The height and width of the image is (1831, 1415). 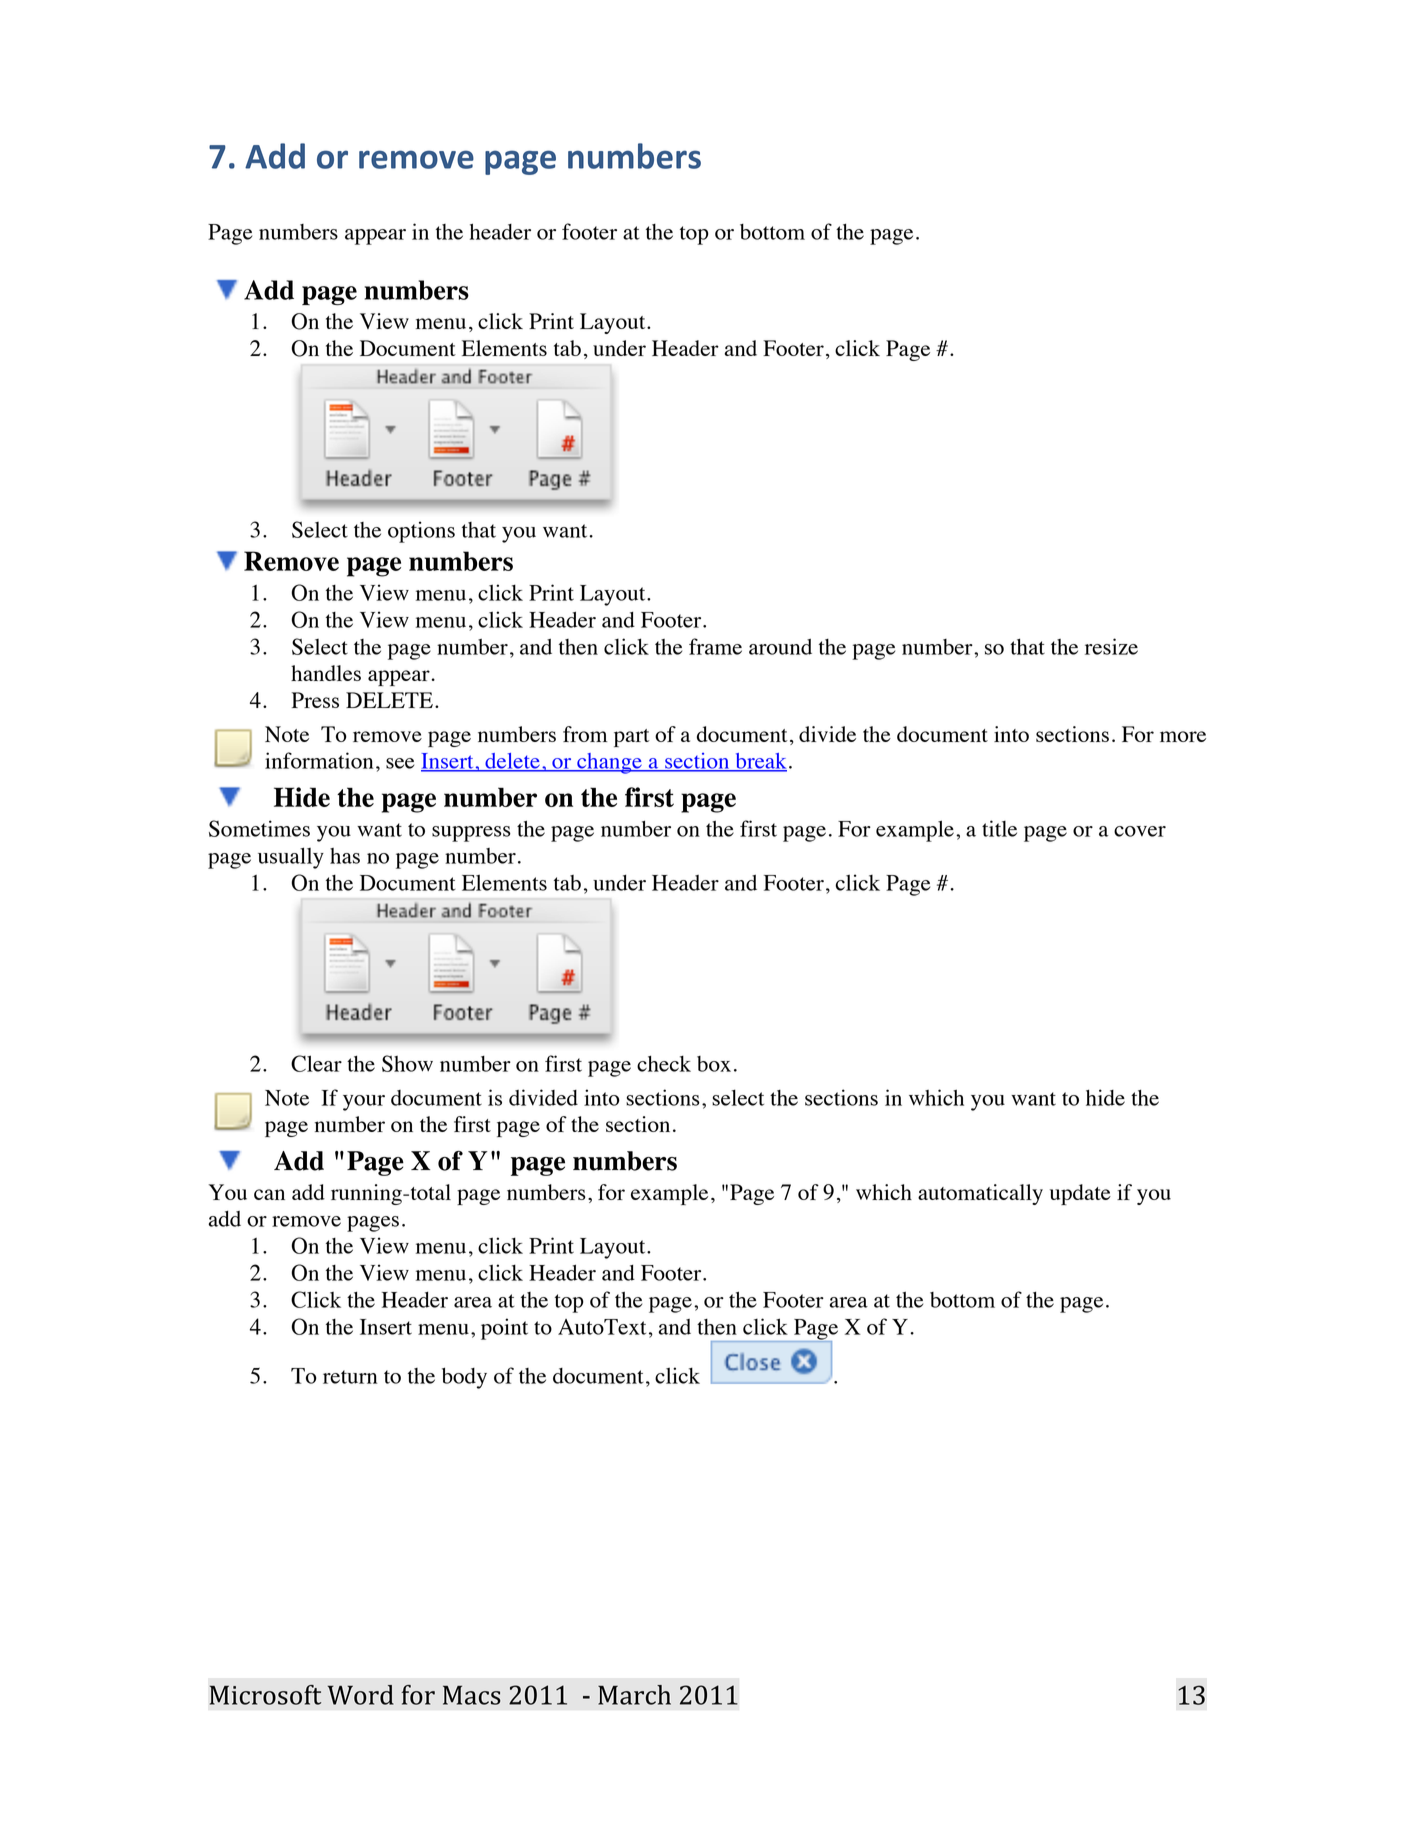 I want to click on see, so click(x=400, y=763).
